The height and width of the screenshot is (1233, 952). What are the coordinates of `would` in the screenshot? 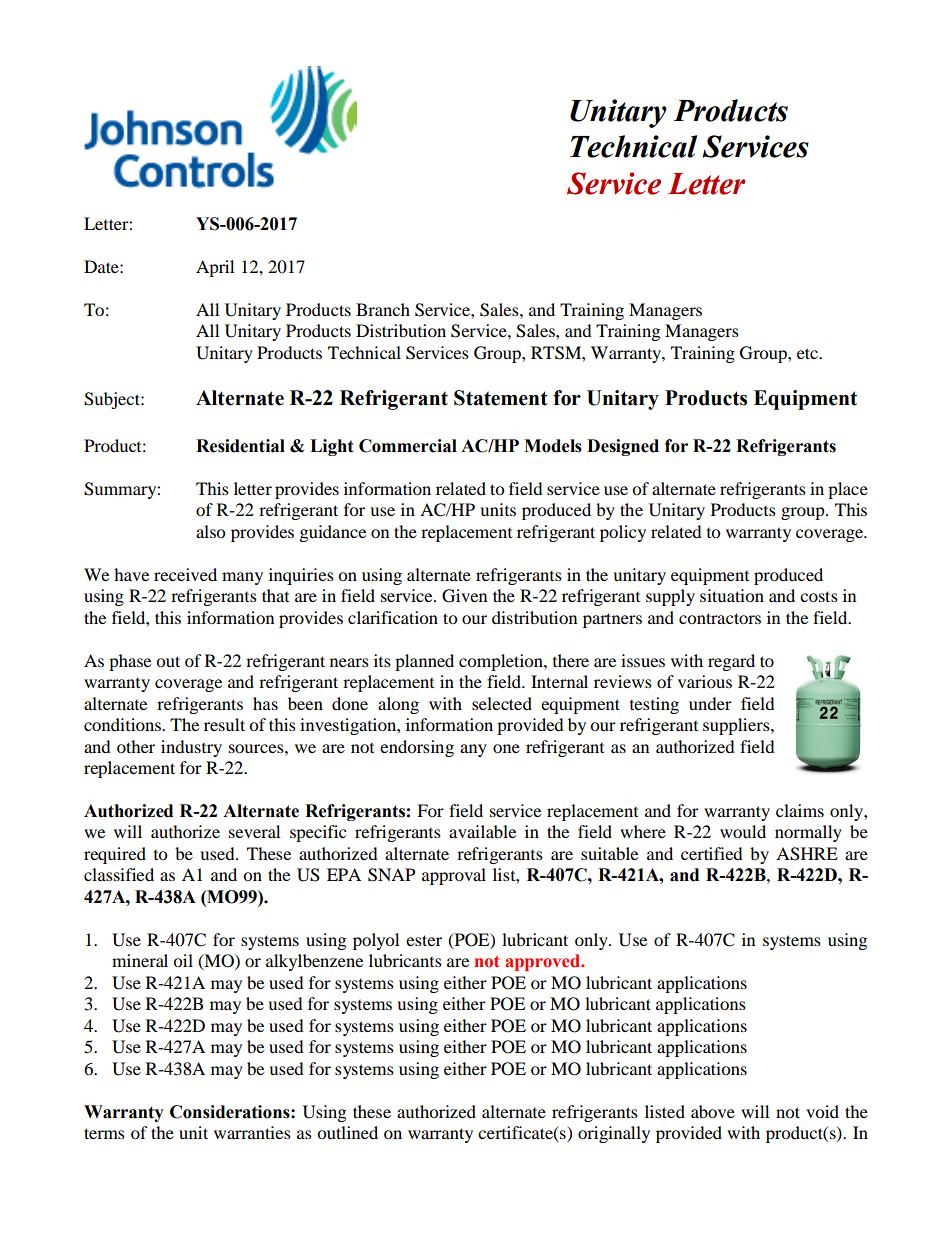 It's located at (743, 831).
